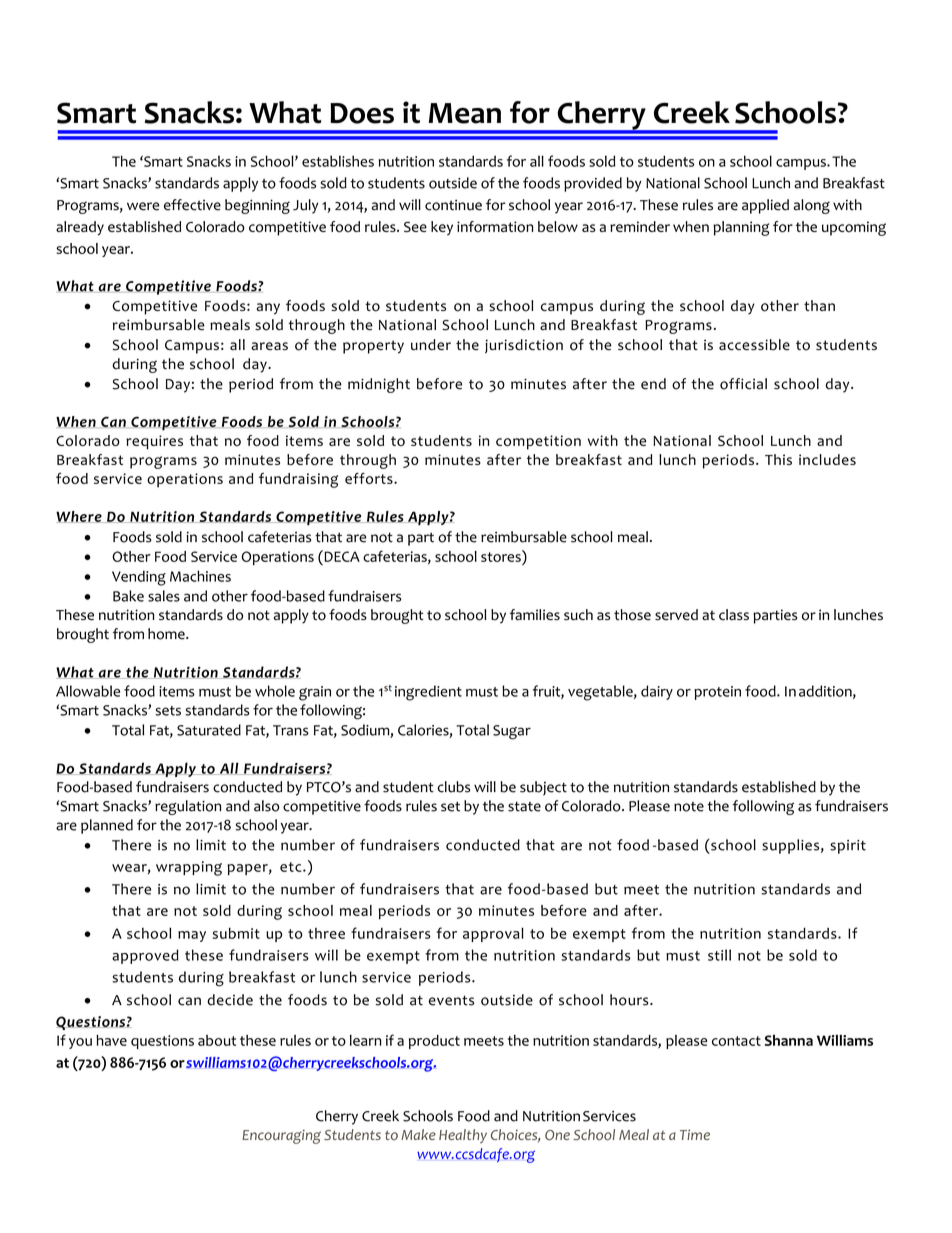 The width and height of the page is (952, 1233). Describe the element at coordinates (217, 1040) in the page. I see `about` at that location.
